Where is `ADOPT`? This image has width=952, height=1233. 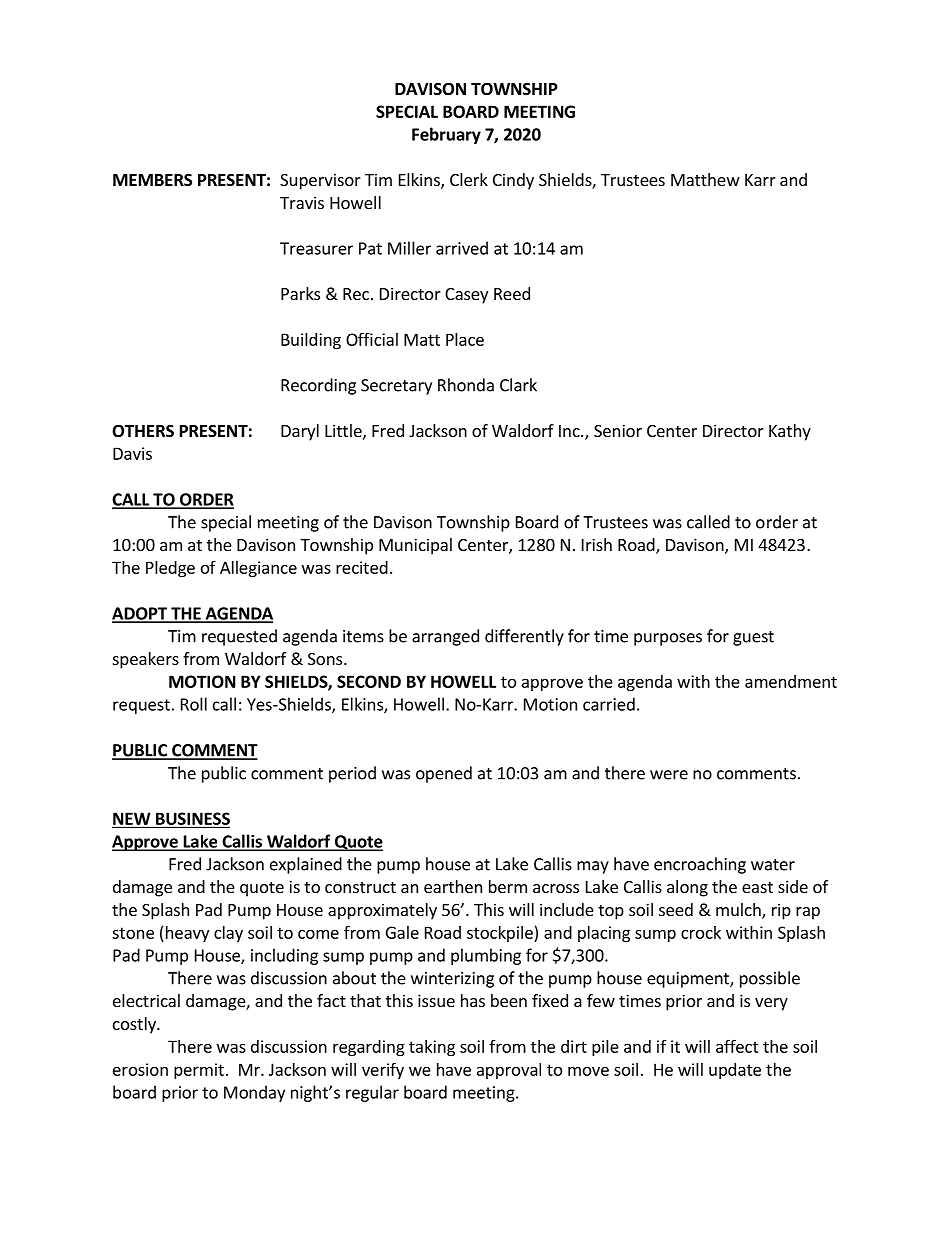
ADOPT is located at coordinates (140, 614).
